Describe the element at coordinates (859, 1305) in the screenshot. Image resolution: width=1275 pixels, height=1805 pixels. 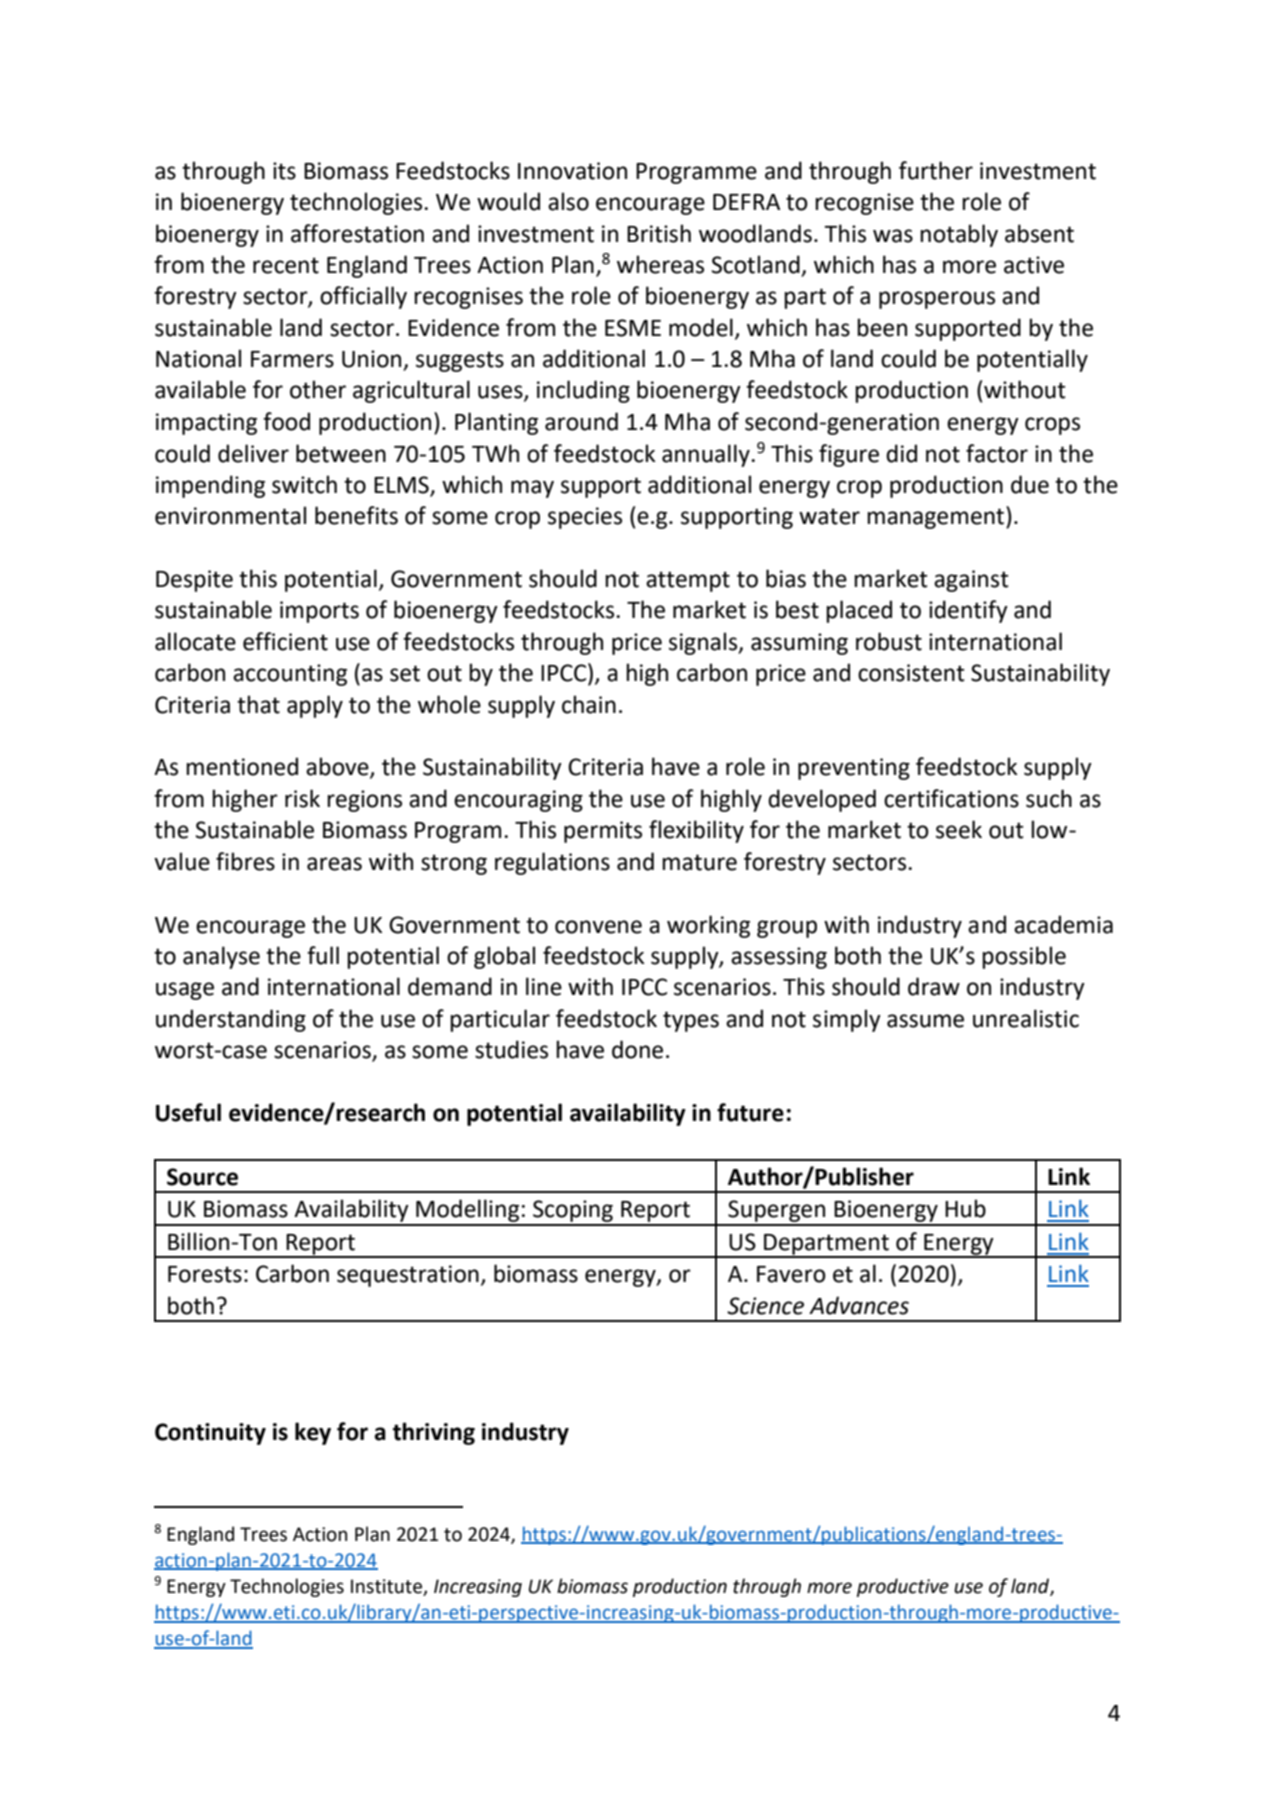
I see `Advances` at that location.
